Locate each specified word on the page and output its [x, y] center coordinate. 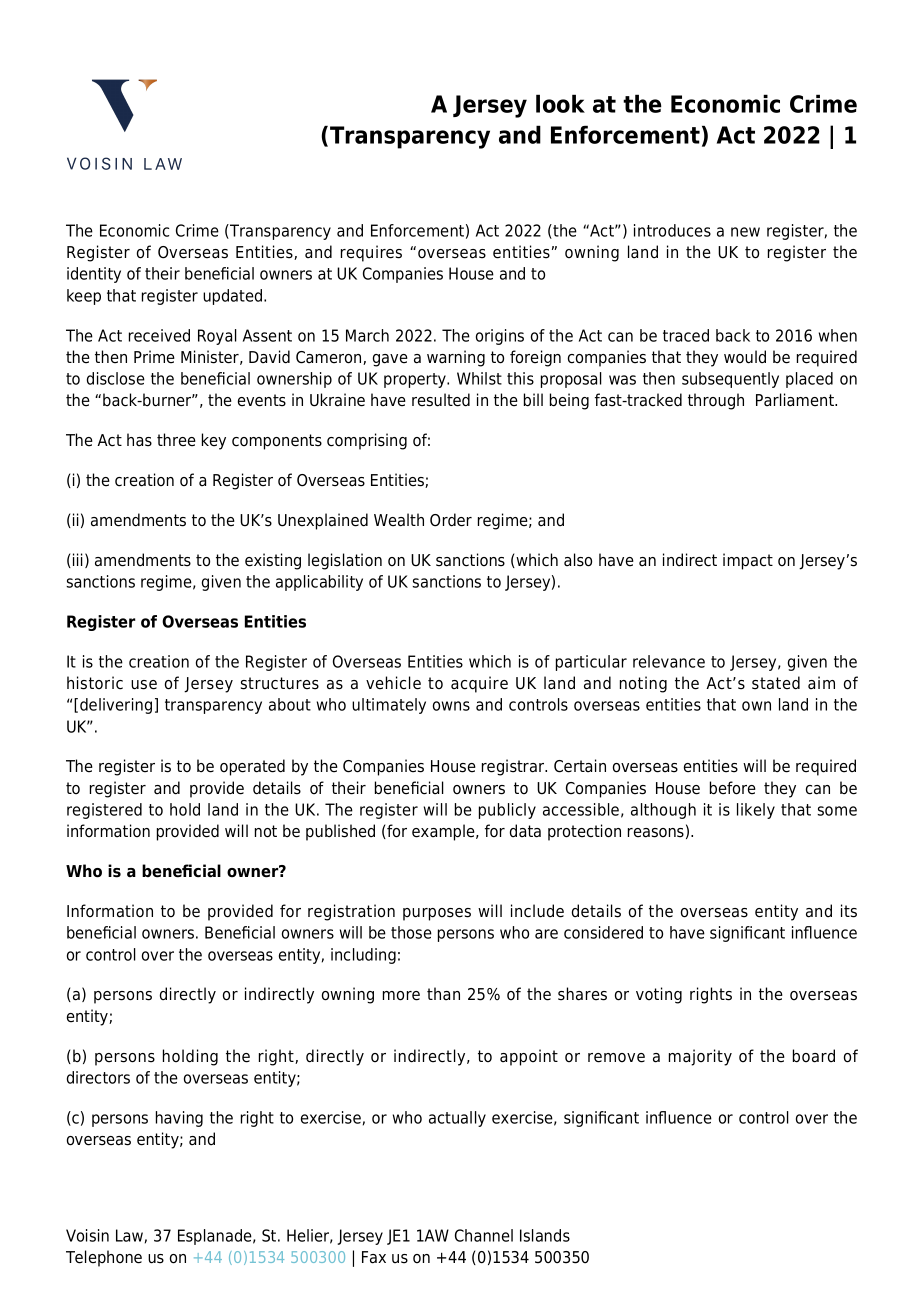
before [733, 788]
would [745, 357]
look [560, 103]
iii [78, 559]
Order [451, 520]
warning [456, 358]
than [443, 993]
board [814, 1056]
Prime [154, 357]
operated [252, 767]
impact [748, 561]
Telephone [104, 1258]
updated [234, 297]
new [745, 232]
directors [98, 1077]
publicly [507, 811]
